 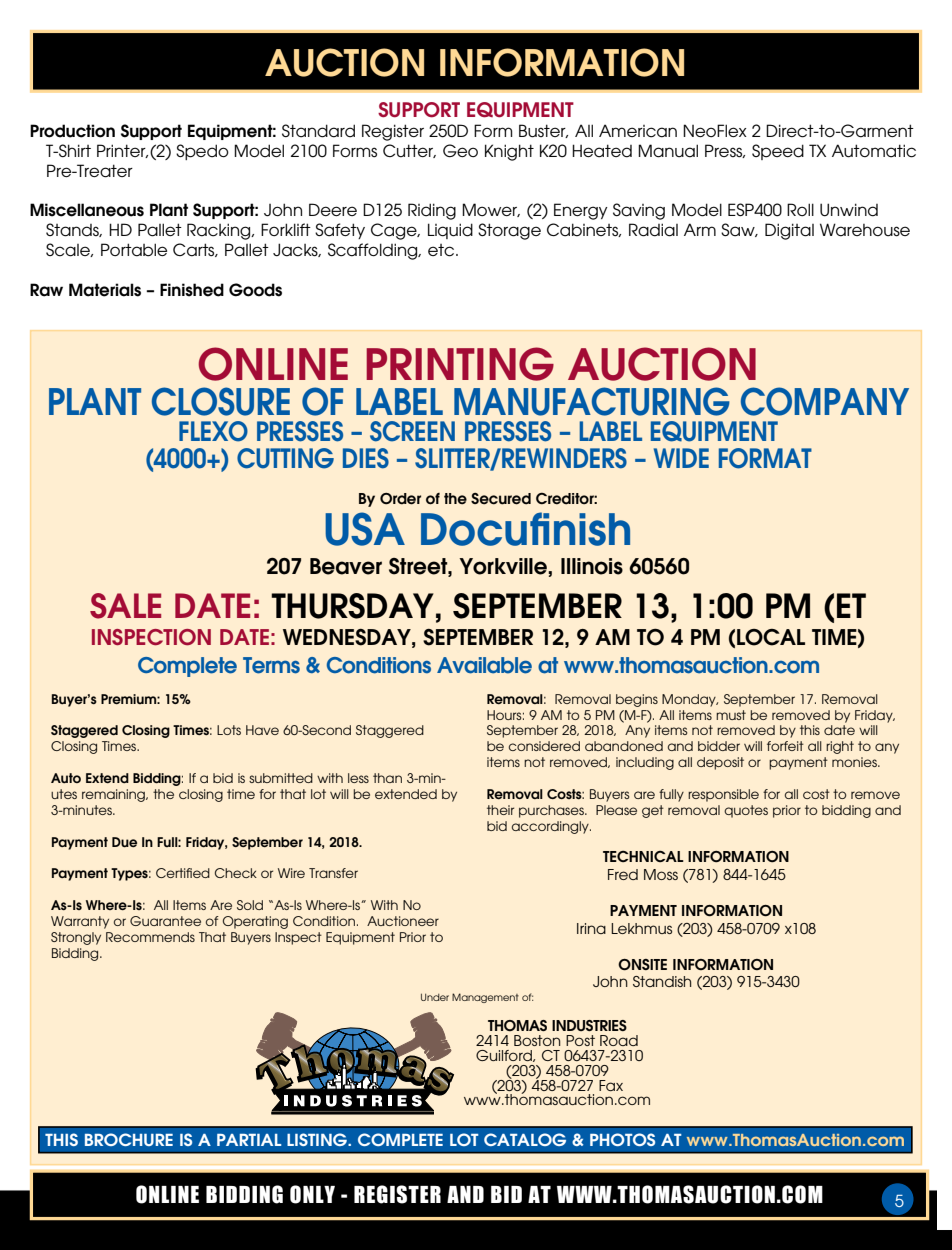 What do you see at coordinates (249, 1140) in the image?
I see `PARTIAL` at bounding box center [249, 1140].
